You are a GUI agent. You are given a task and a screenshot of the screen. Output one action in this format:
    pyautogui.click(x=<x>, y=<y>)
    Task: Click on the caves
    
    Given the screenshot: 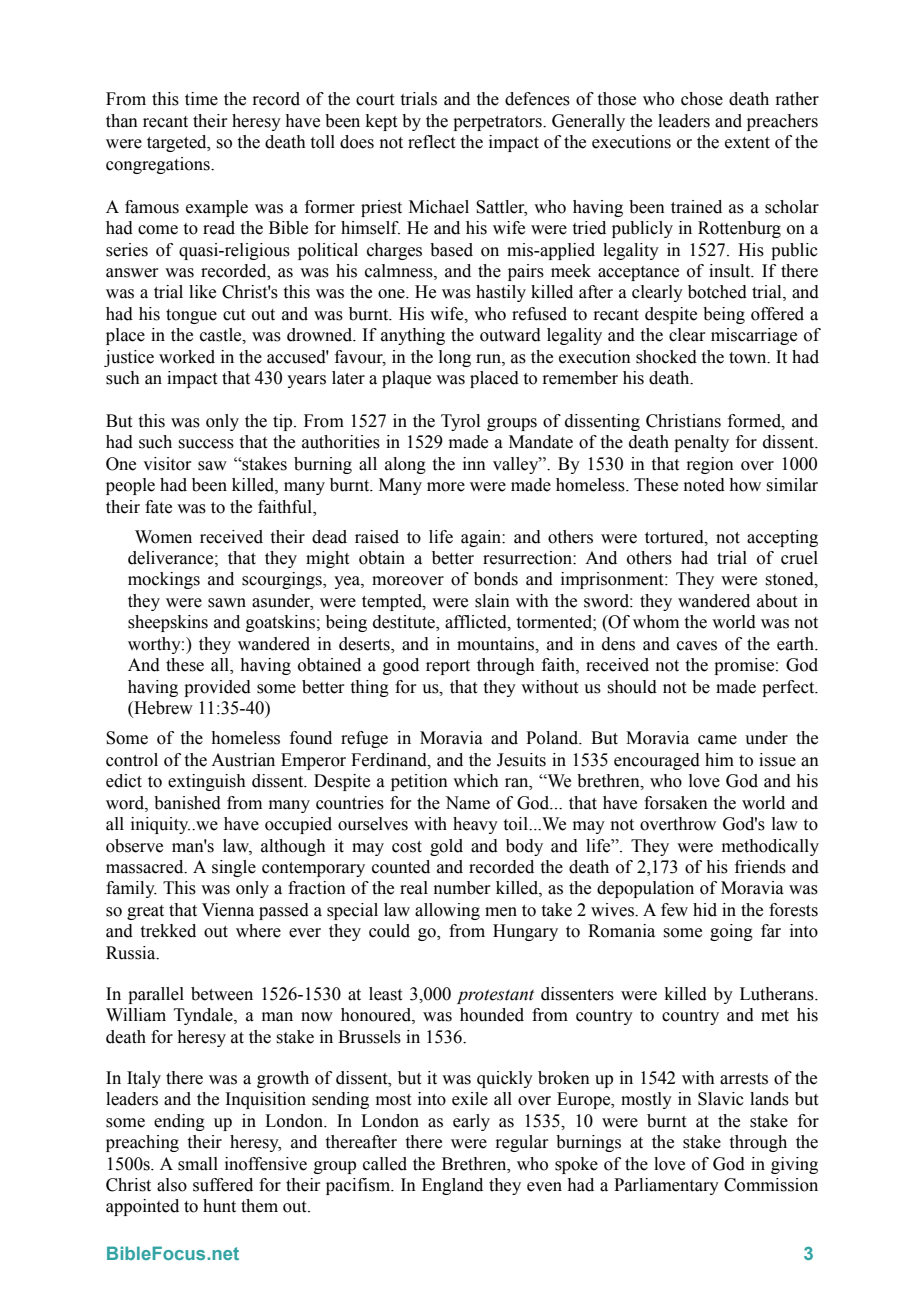 What is the action you would take?
    pyautogui.click(x=697, y=646)
